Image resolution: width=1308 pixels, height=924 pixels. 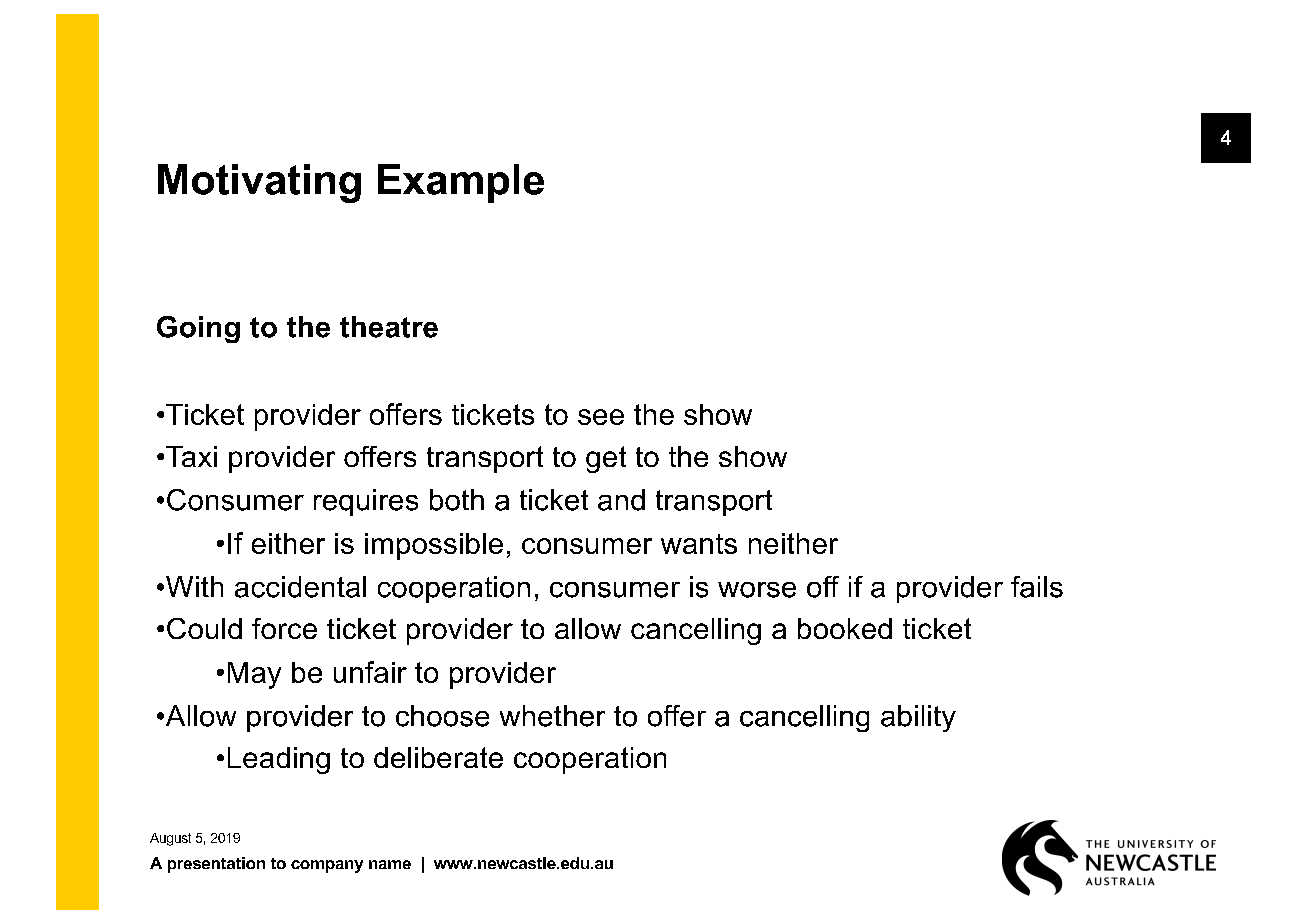 I want to click on company, so click(x=327, y=866).
